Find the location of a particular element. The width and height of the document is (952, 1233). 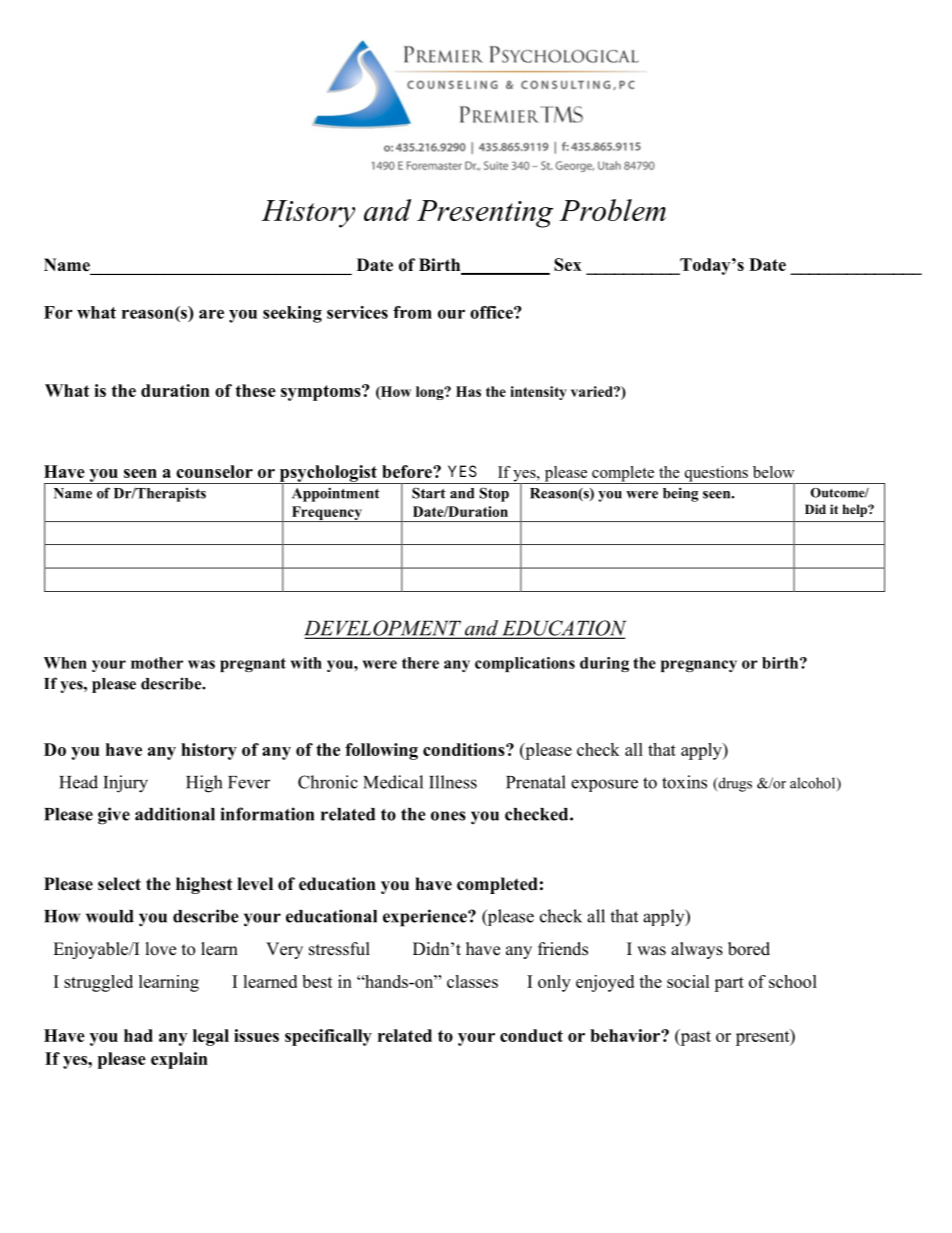

pregnancy is located at coordinates (699, 666).
